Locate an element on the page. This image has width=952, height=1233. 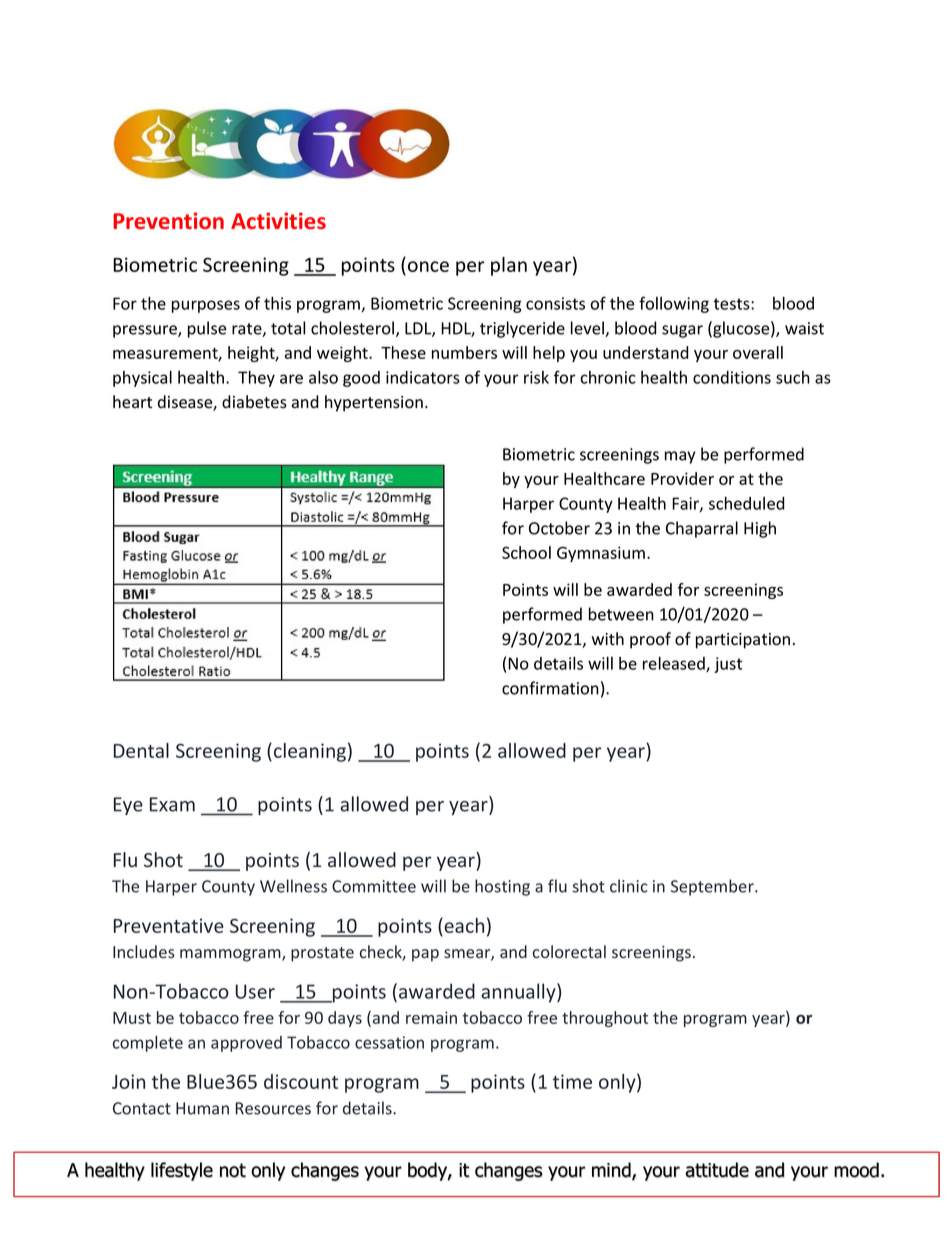
Prevention is located at coordinates (168, 220).
